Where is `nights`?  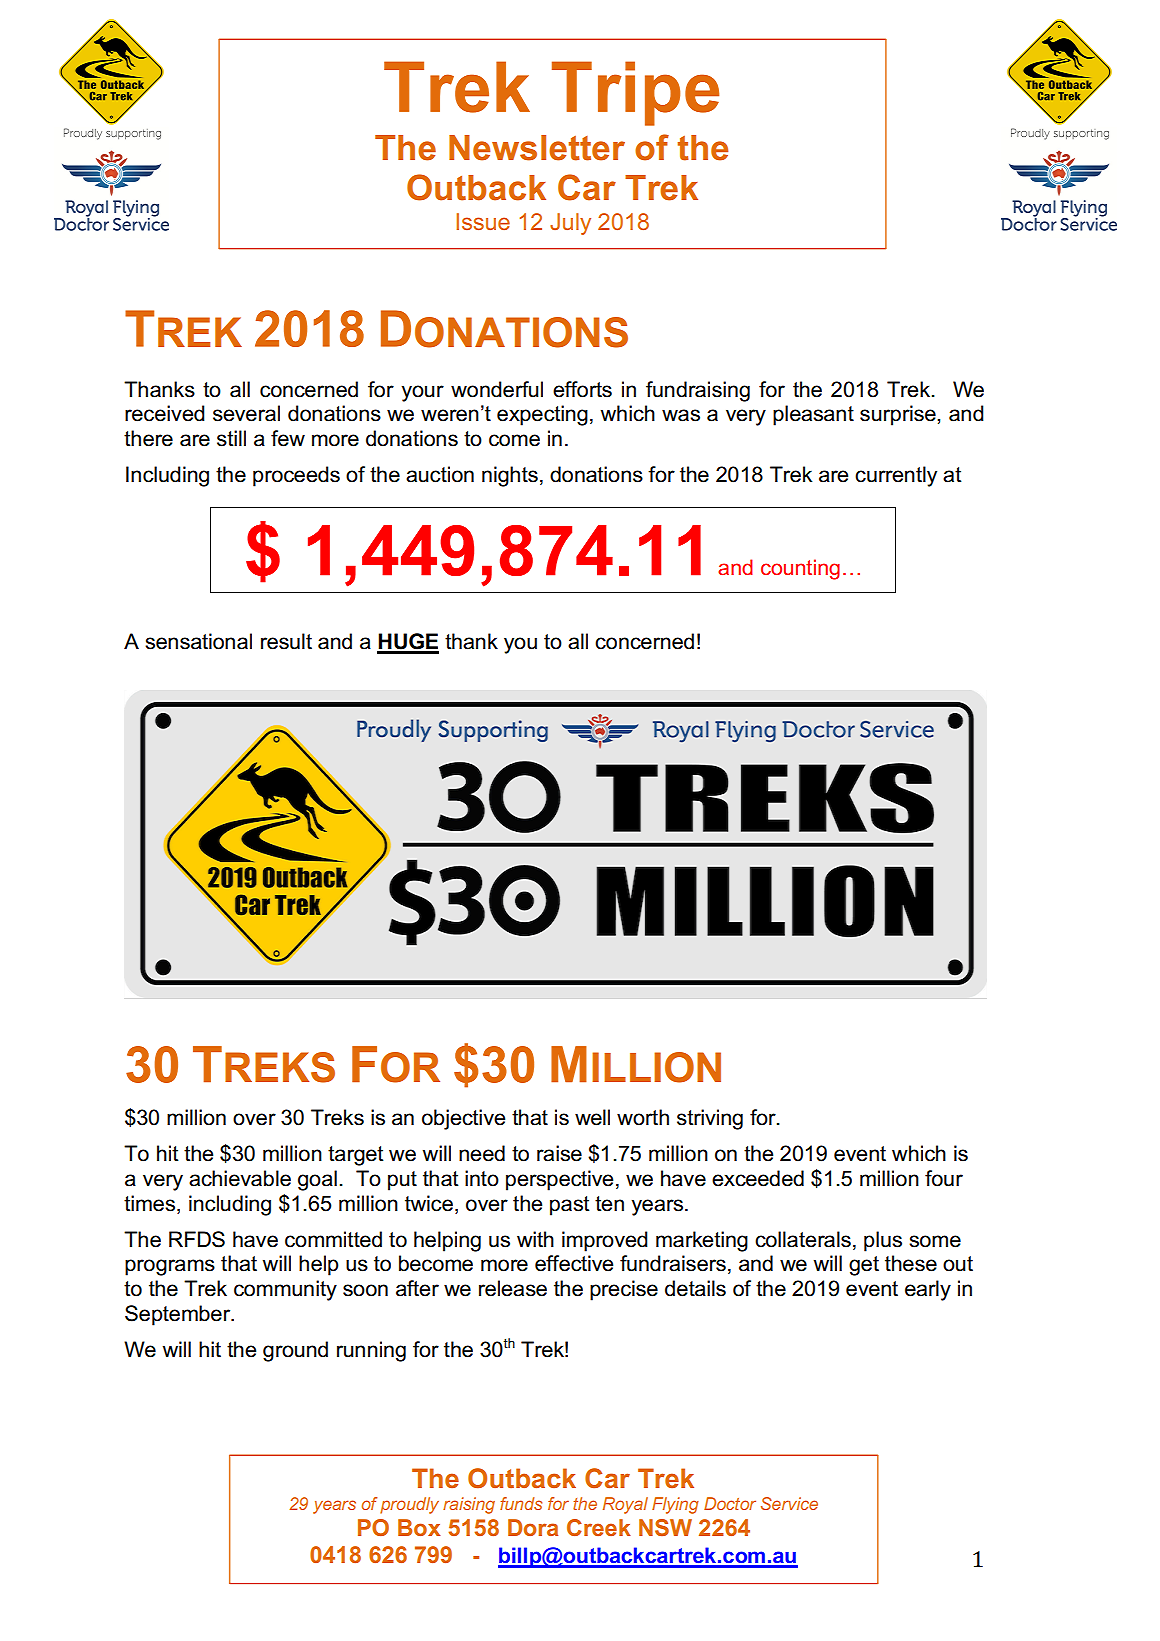 nights is located at coordinates (510, 476).
